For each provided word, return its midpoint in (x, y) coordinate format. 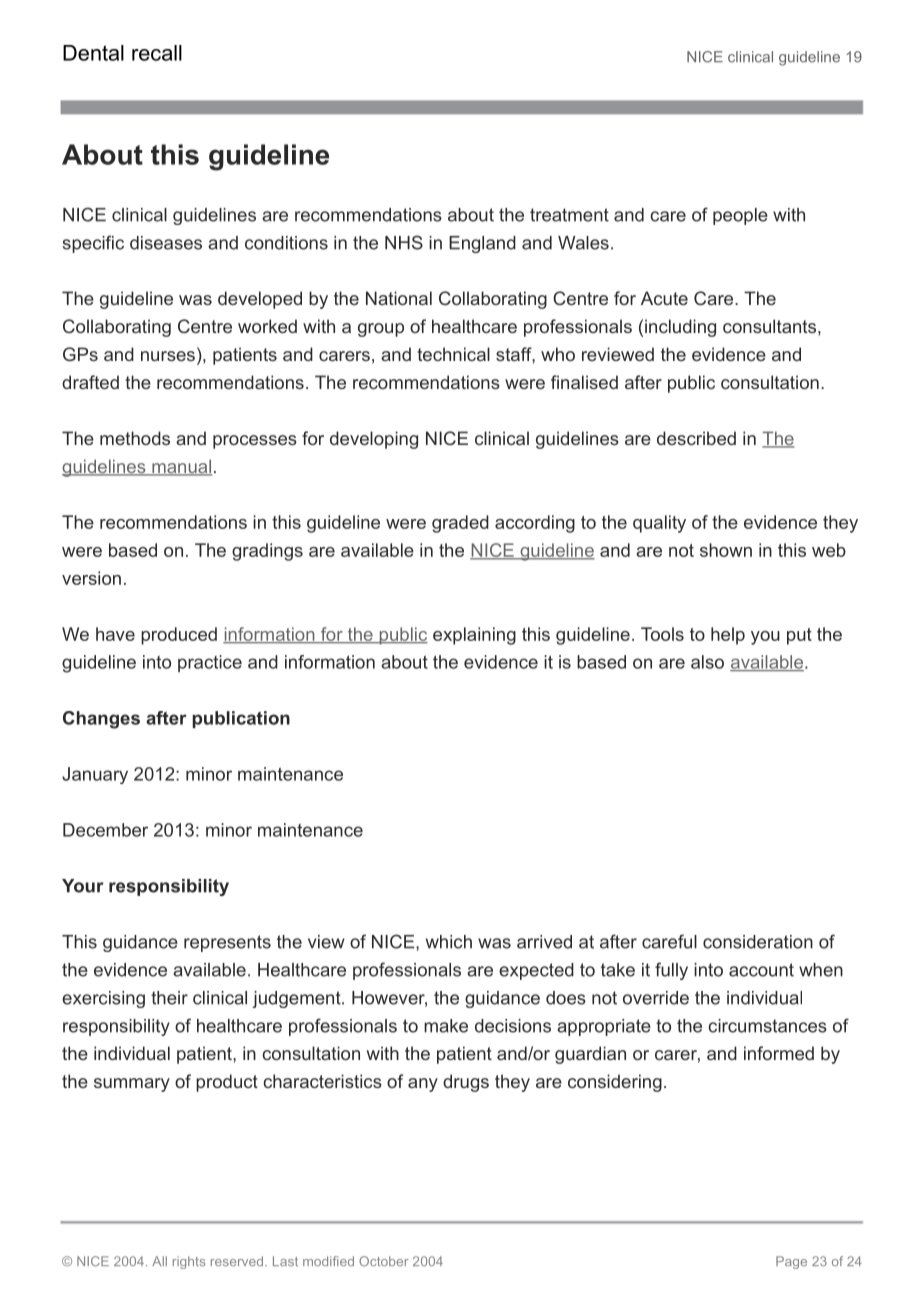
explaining (474, 636)
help (728, 636)
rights (189, 1262)
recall (157, 53)
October (384, 1261)
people (740, 216)
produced (179, 636)
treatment (569, 215)
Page (791, 1262)
